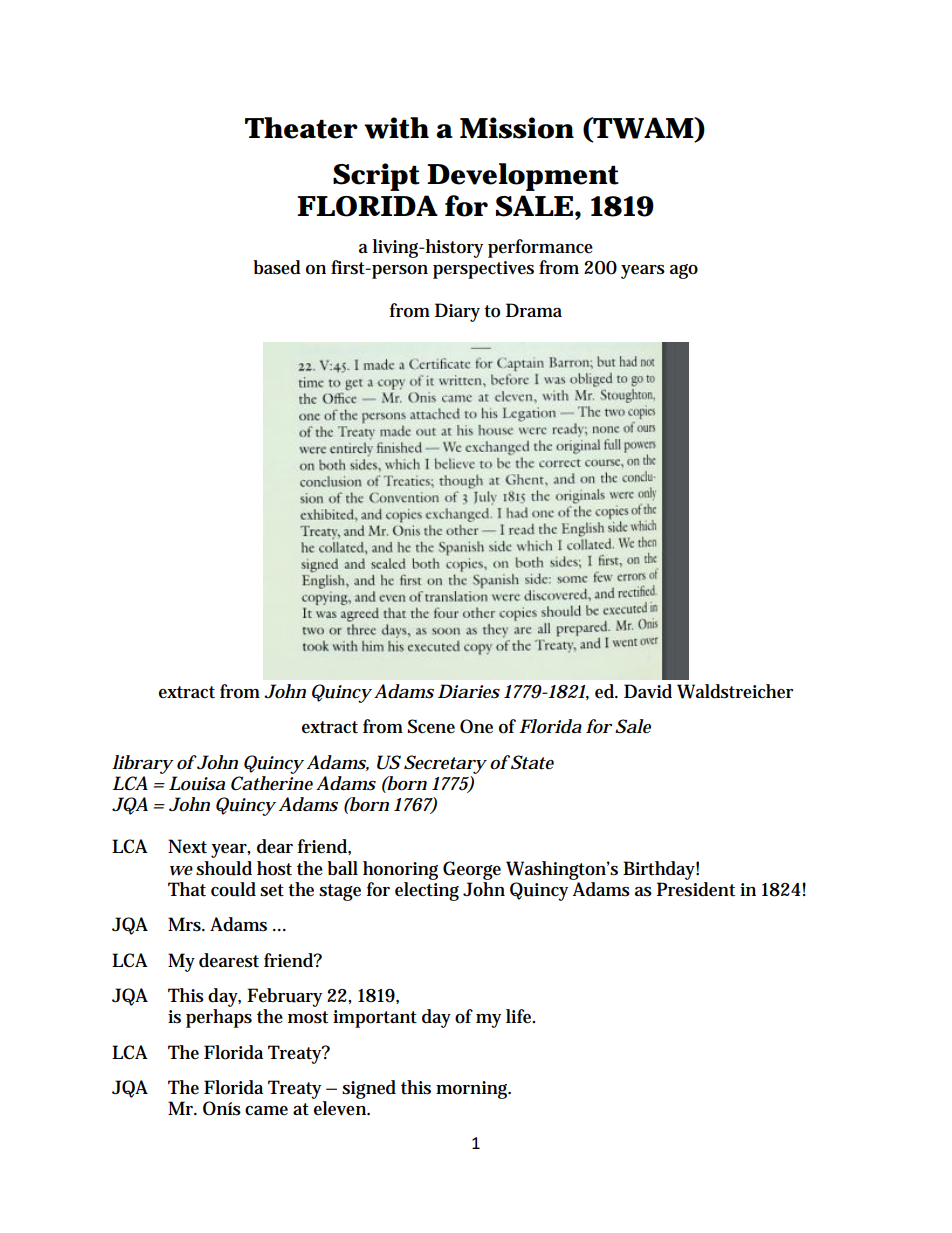 Image resolution: width=952 pixels, height=1233 pixels. I want to click on came, so click(266, 1111).
